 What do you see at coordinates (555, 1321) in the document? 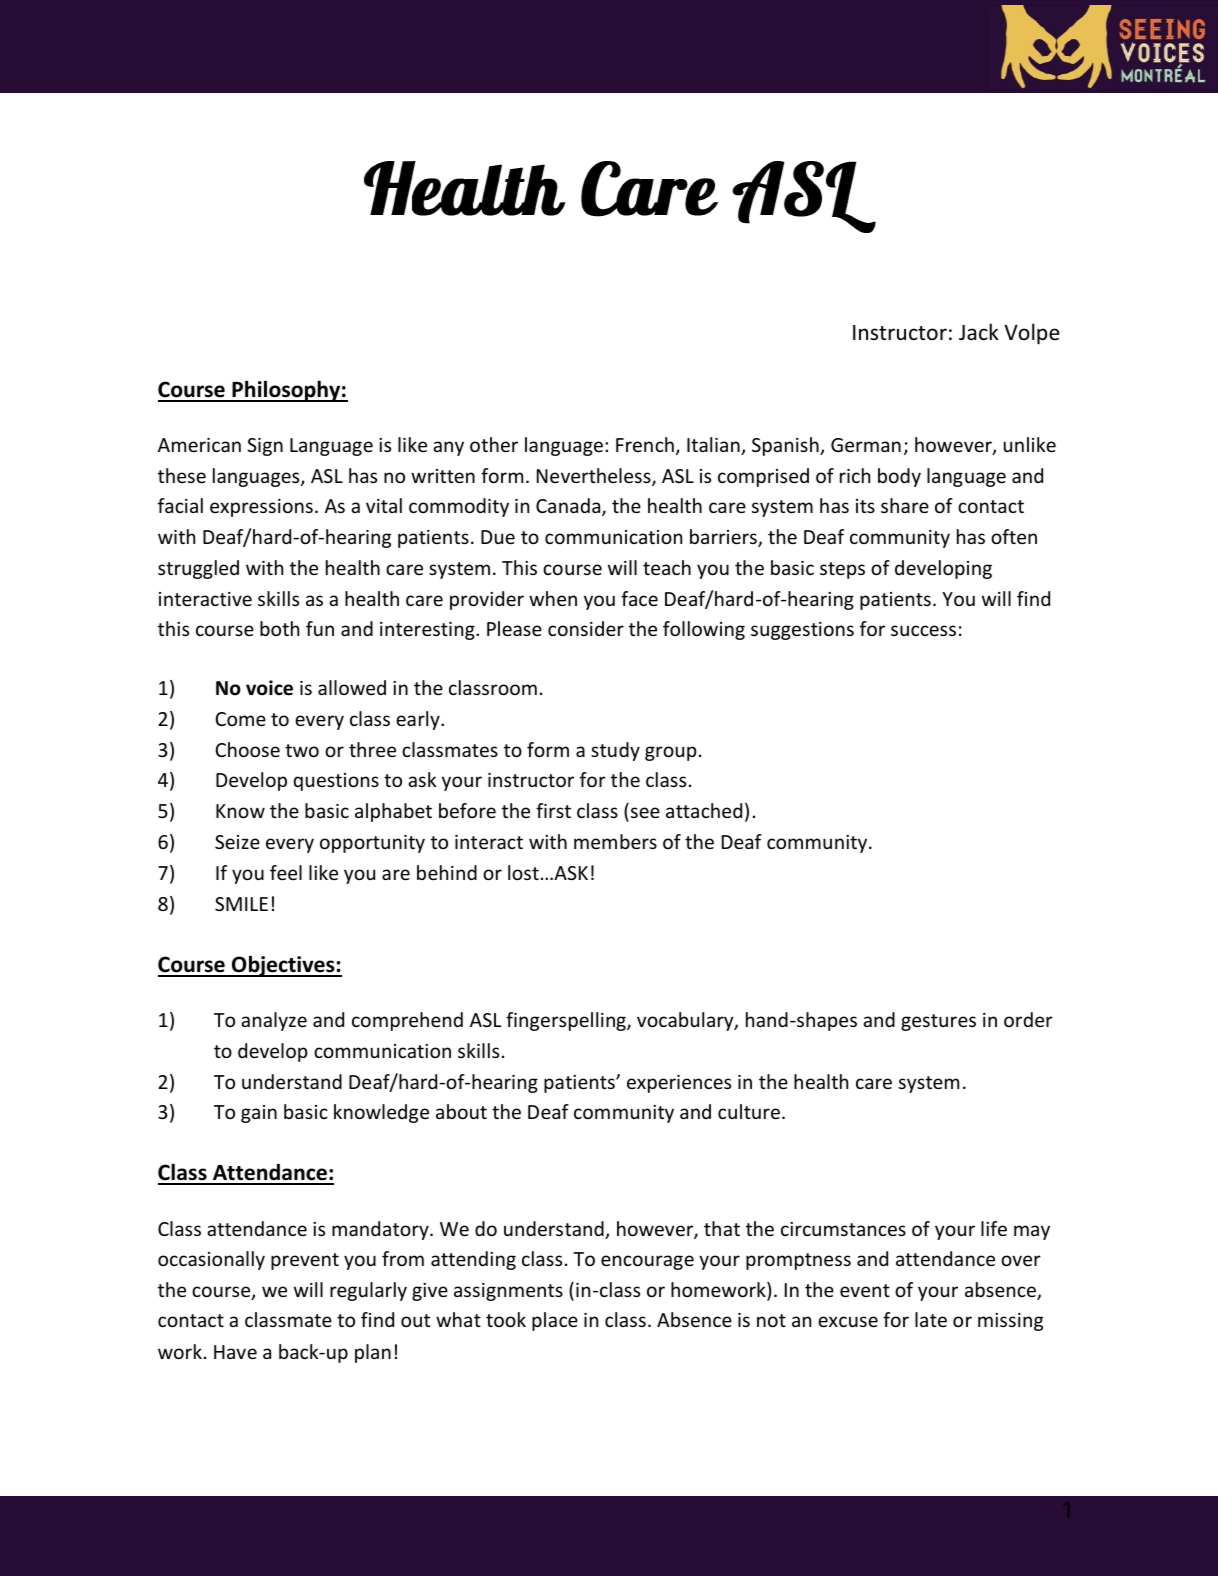
I see `place` at bounding box center [555, 1321].
